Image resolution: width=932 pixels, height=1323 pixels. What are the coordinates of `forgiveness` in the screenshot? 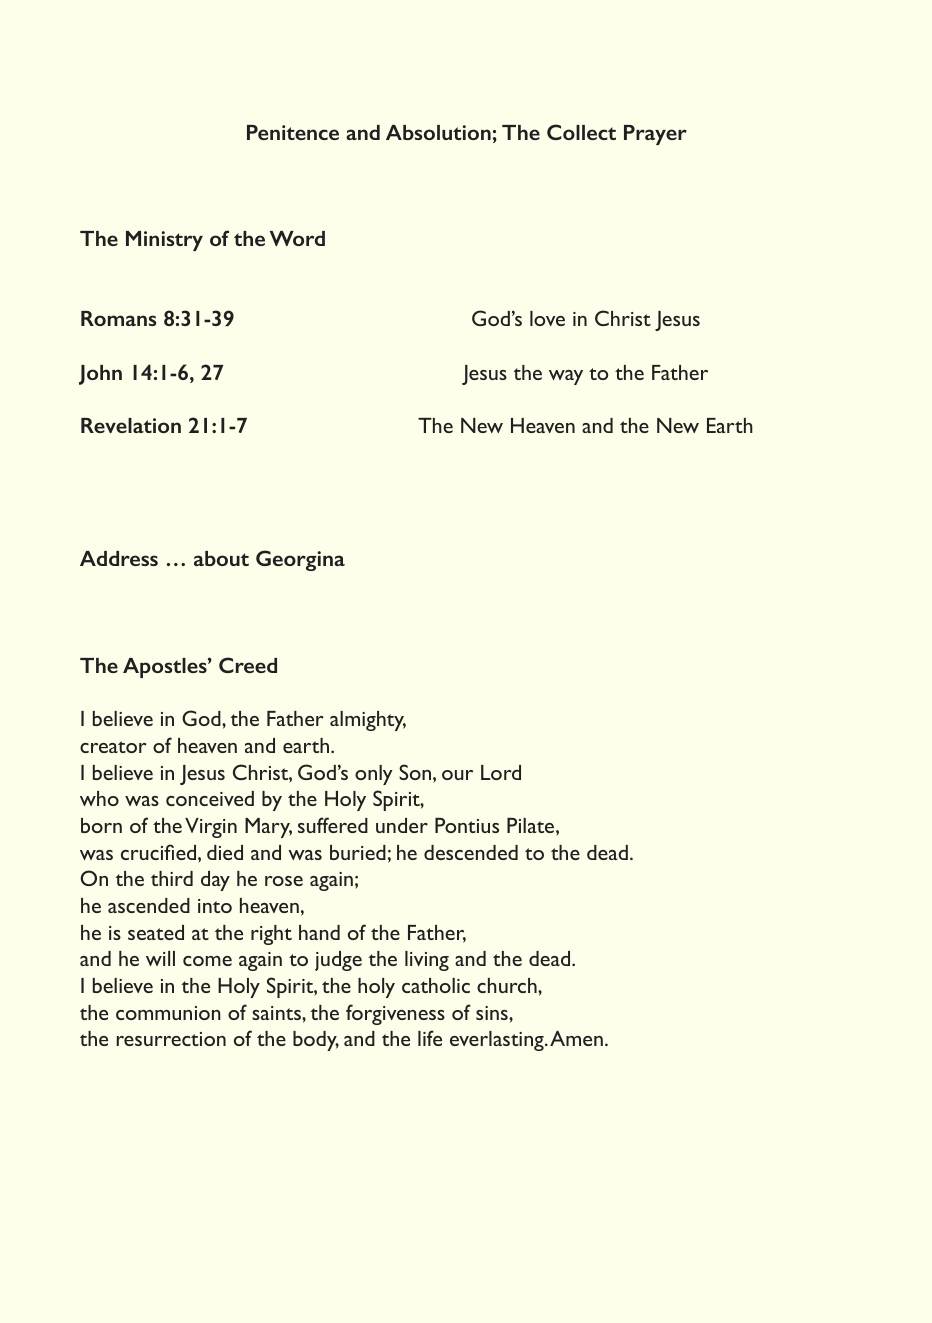 It's located at (395, 1014).
